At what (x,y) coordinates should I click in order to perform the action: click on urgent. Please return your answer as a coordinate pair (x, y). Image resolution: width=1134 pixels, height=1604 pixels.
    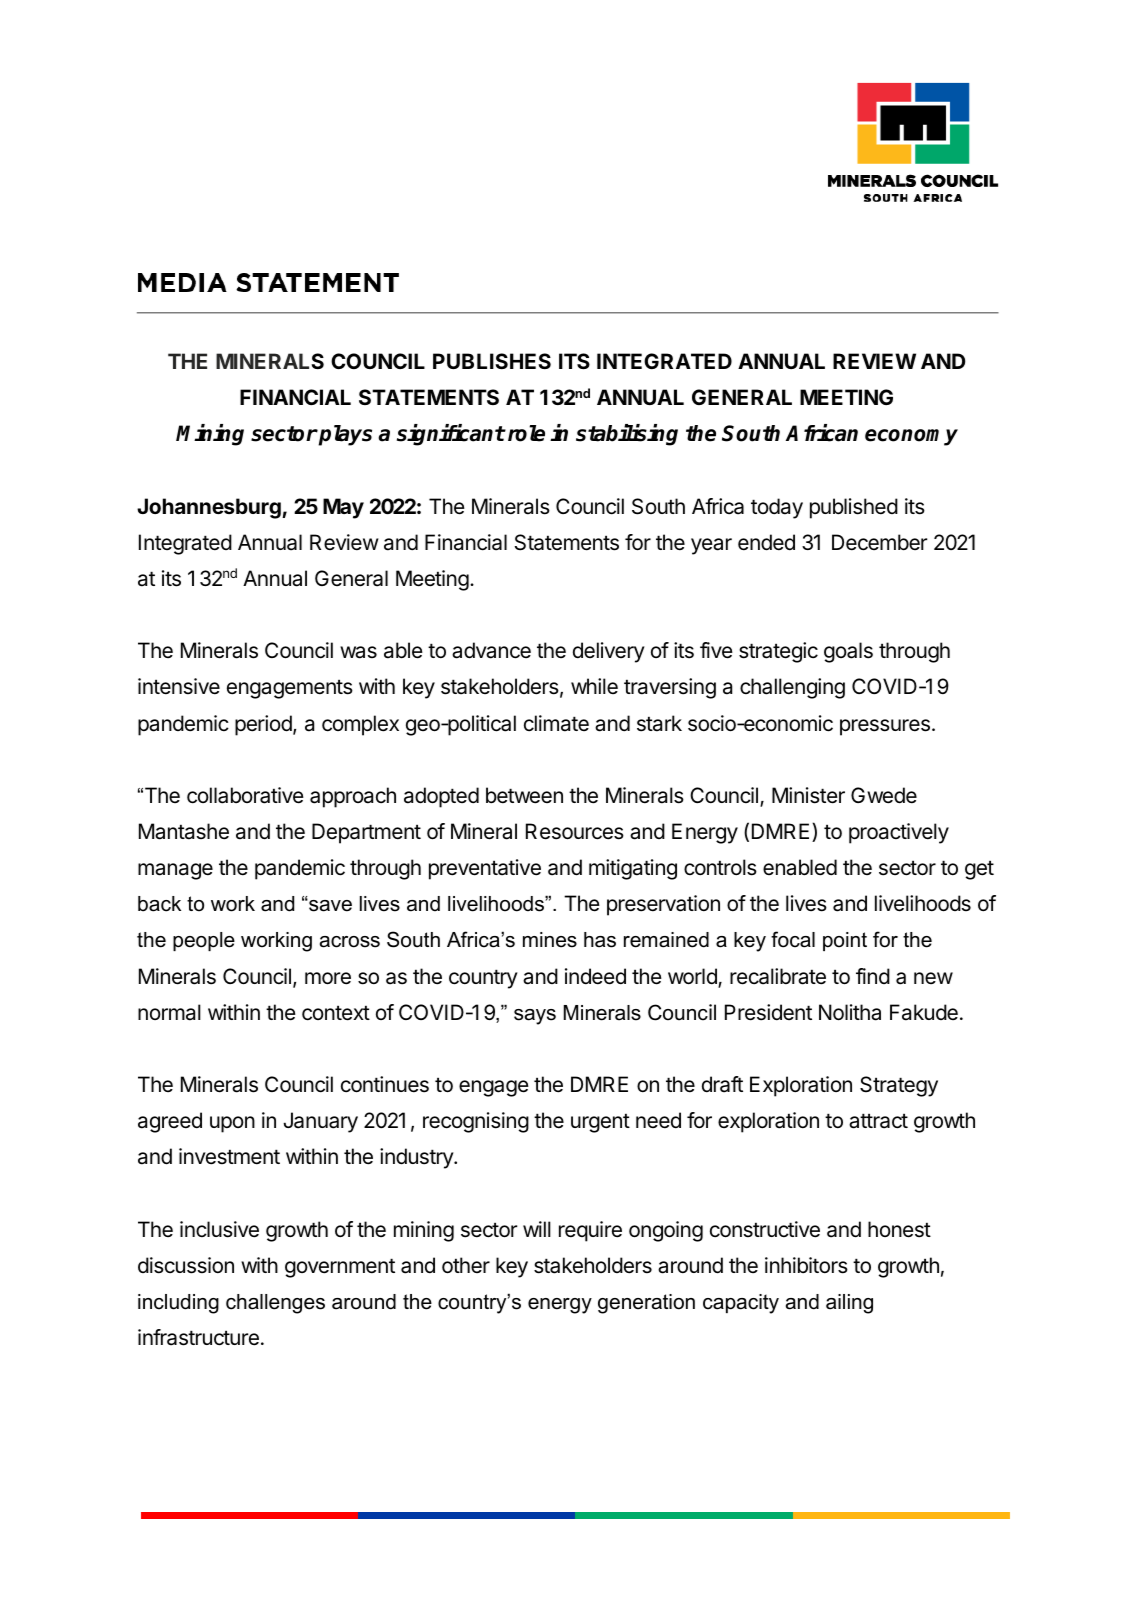
    Looking at the image, I should click on (600, 1123).
